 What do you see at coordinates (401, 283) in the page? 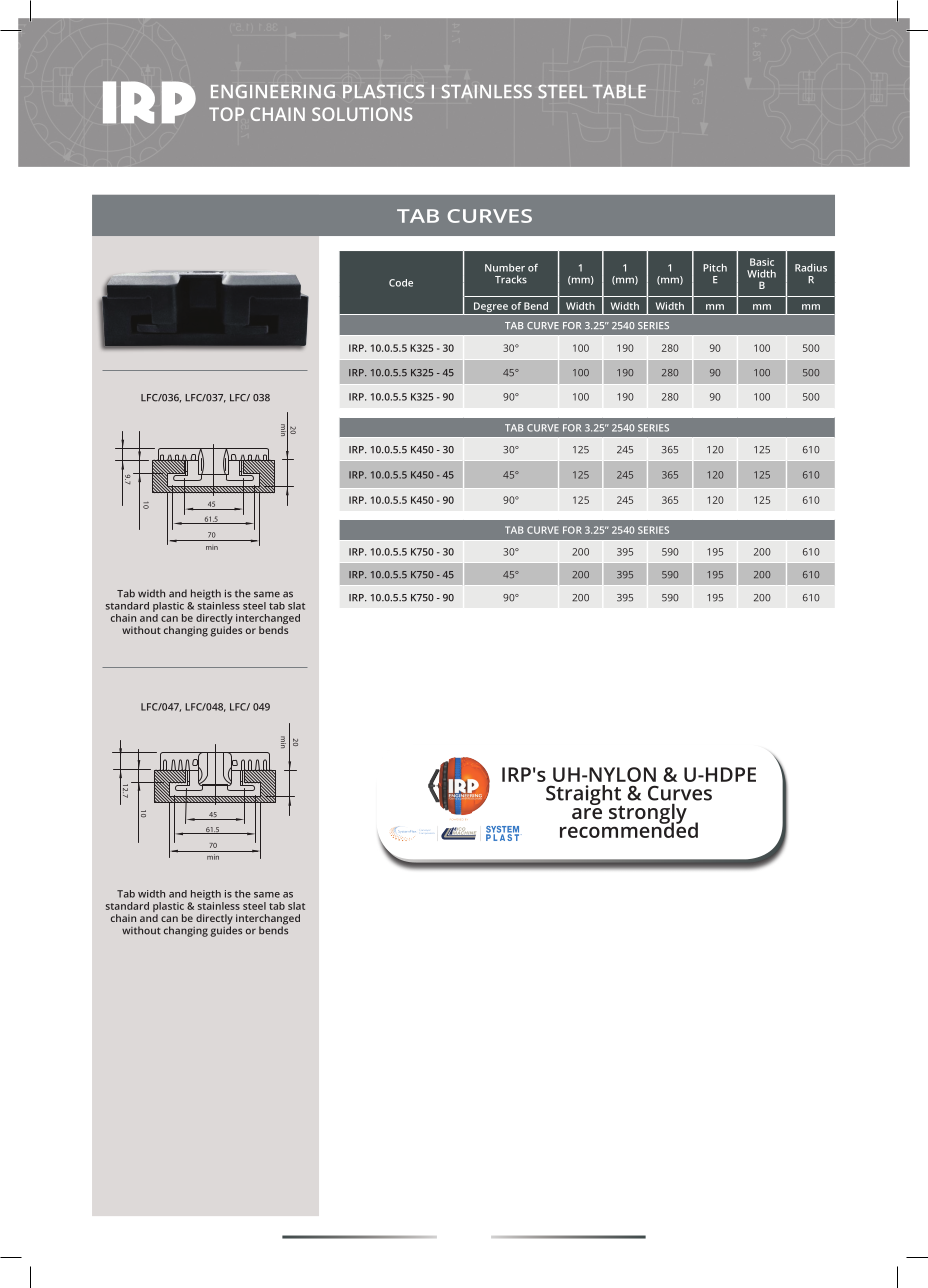
I see `Code` at bounding box center [401, 283].
